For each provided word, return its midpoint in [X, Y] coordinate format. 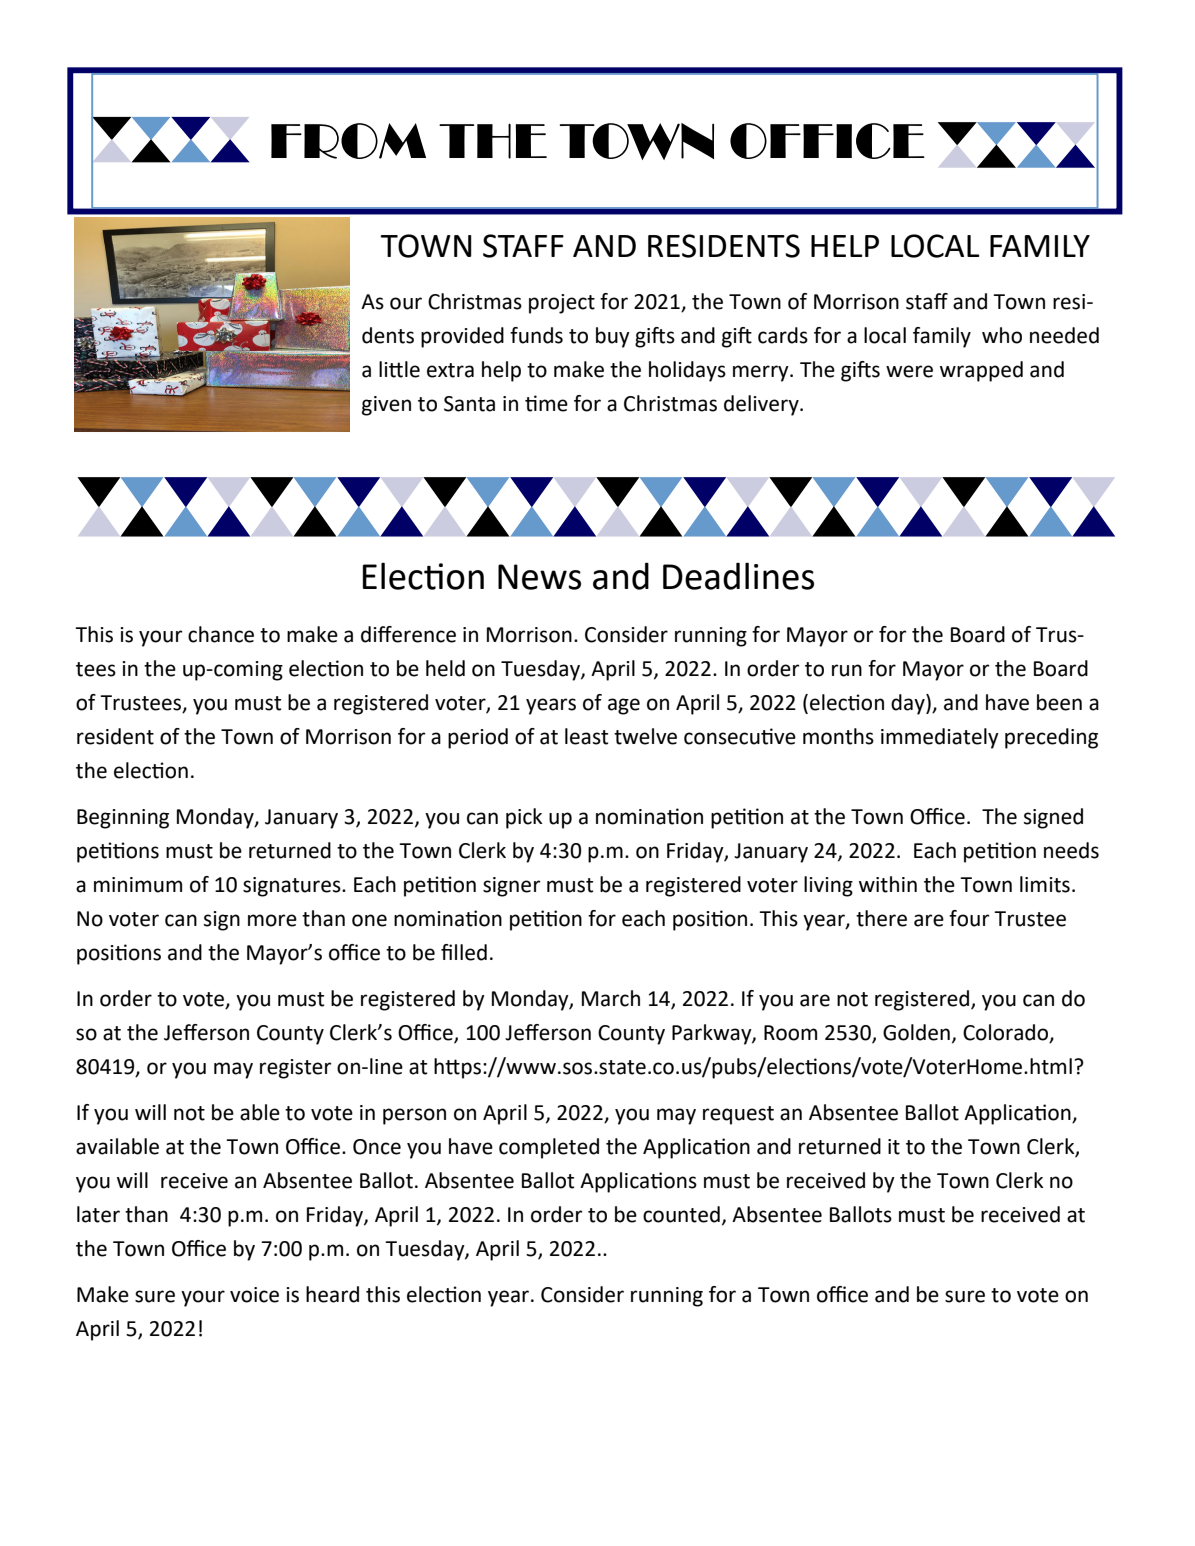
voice [254, 1295]
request [738, 1115]
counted [681, 1214]
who [1002, 335]
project [562, 304]
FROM [348, 141]
